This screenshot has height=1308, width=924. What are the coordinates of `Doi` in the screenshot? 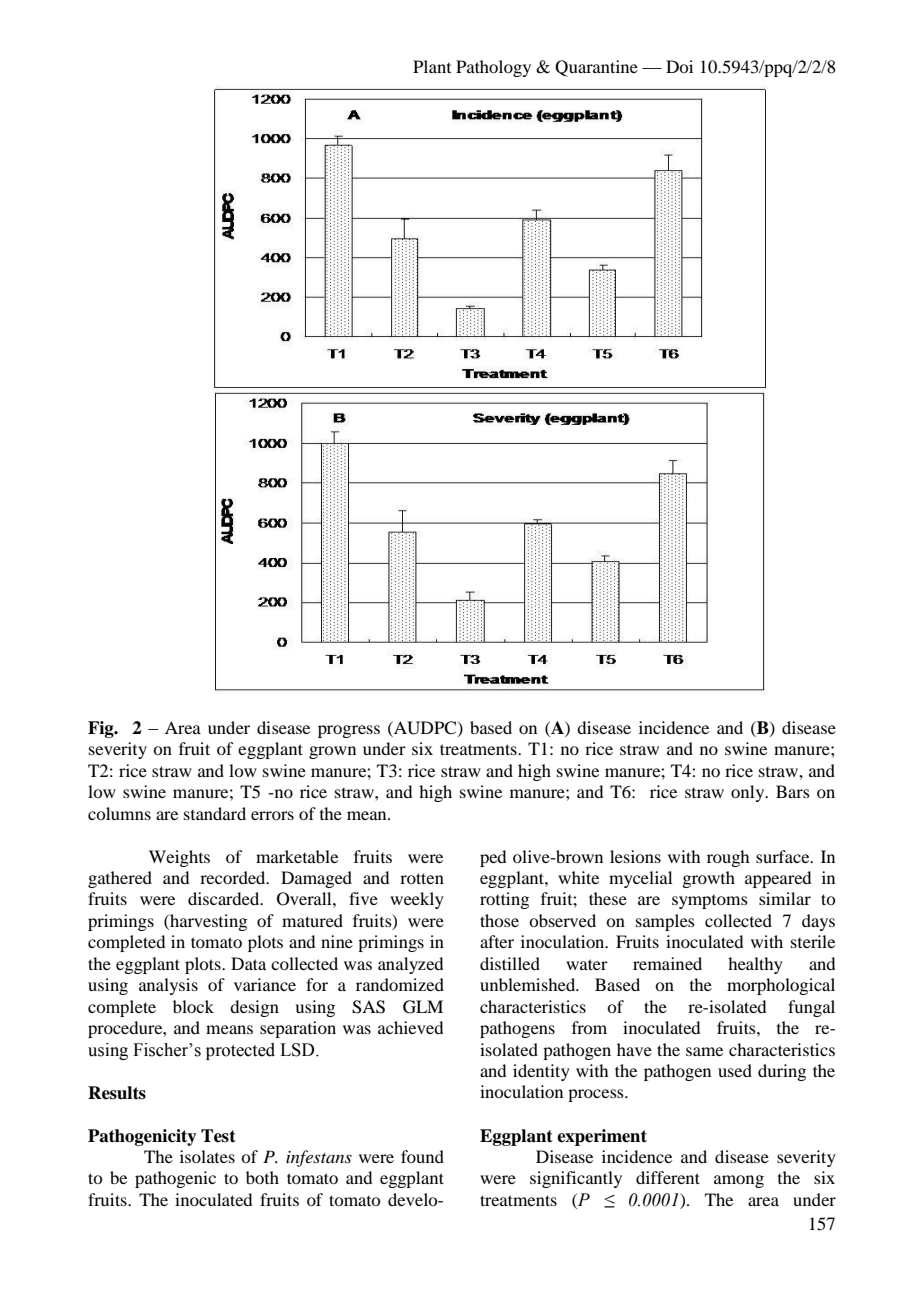 It's located at (679, 66).
